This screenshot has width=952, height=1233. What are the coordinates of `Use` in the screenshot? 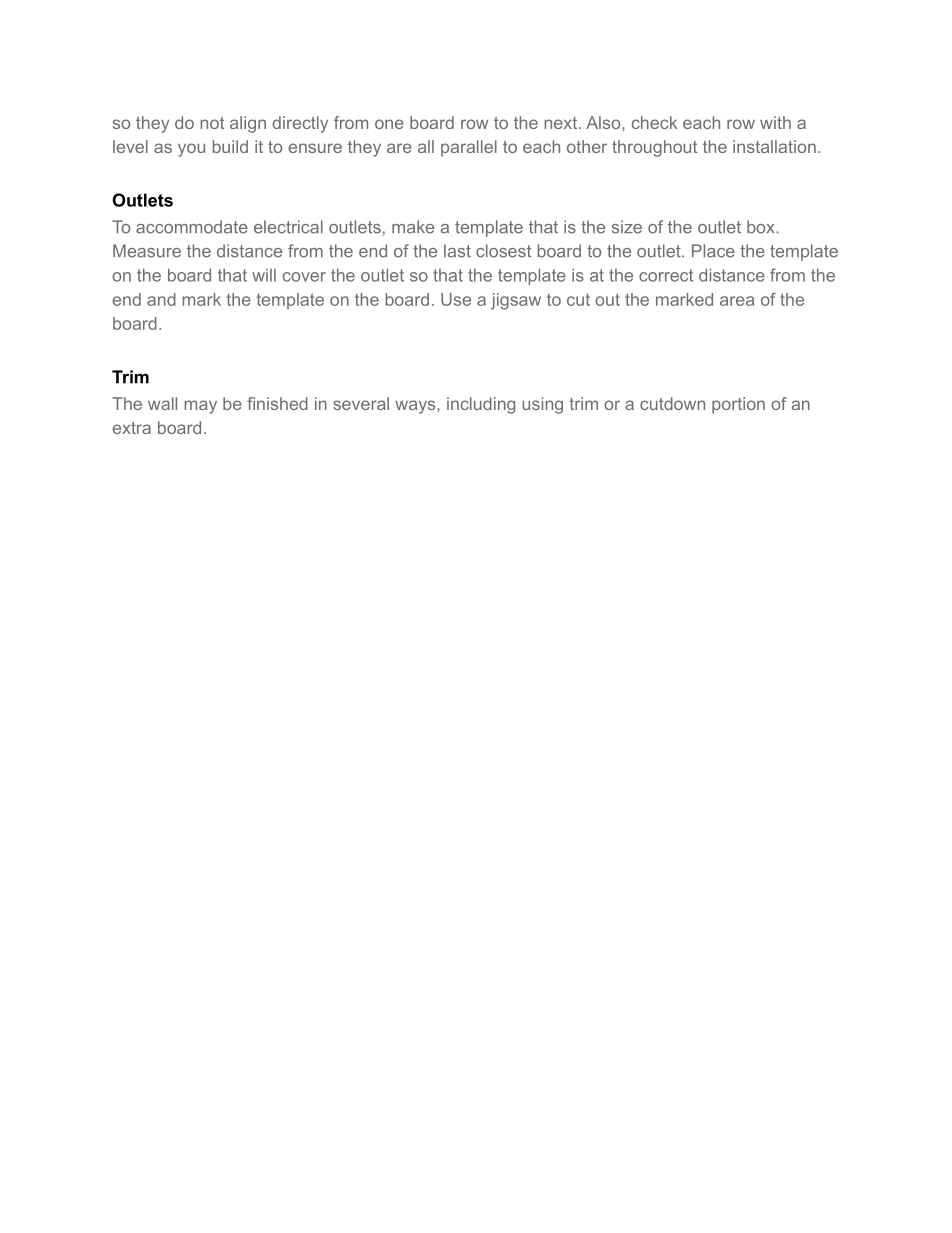 It's located at (456, 299).
